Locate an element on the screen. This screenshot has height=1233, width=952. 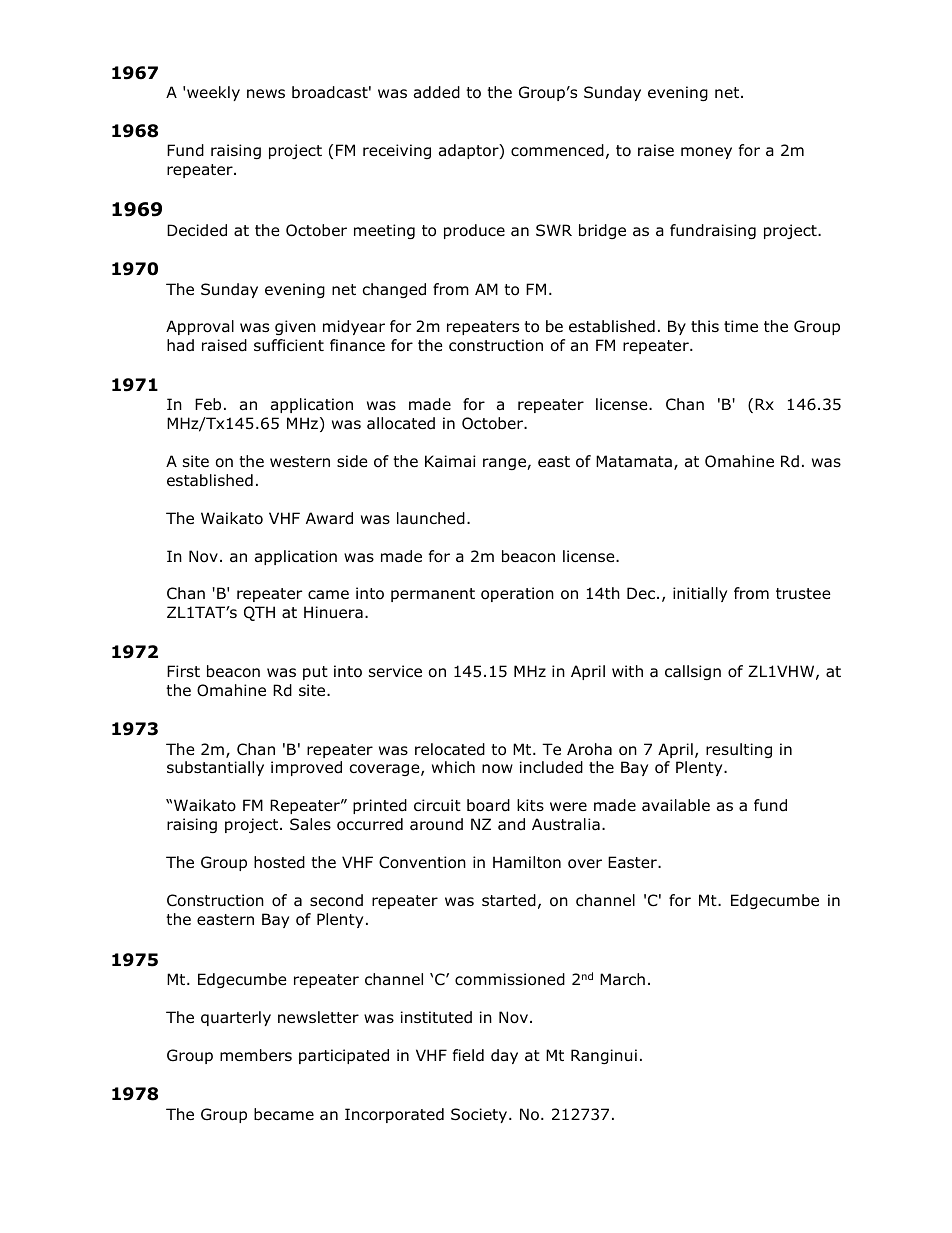
western is located at coordinates (300, 461).
